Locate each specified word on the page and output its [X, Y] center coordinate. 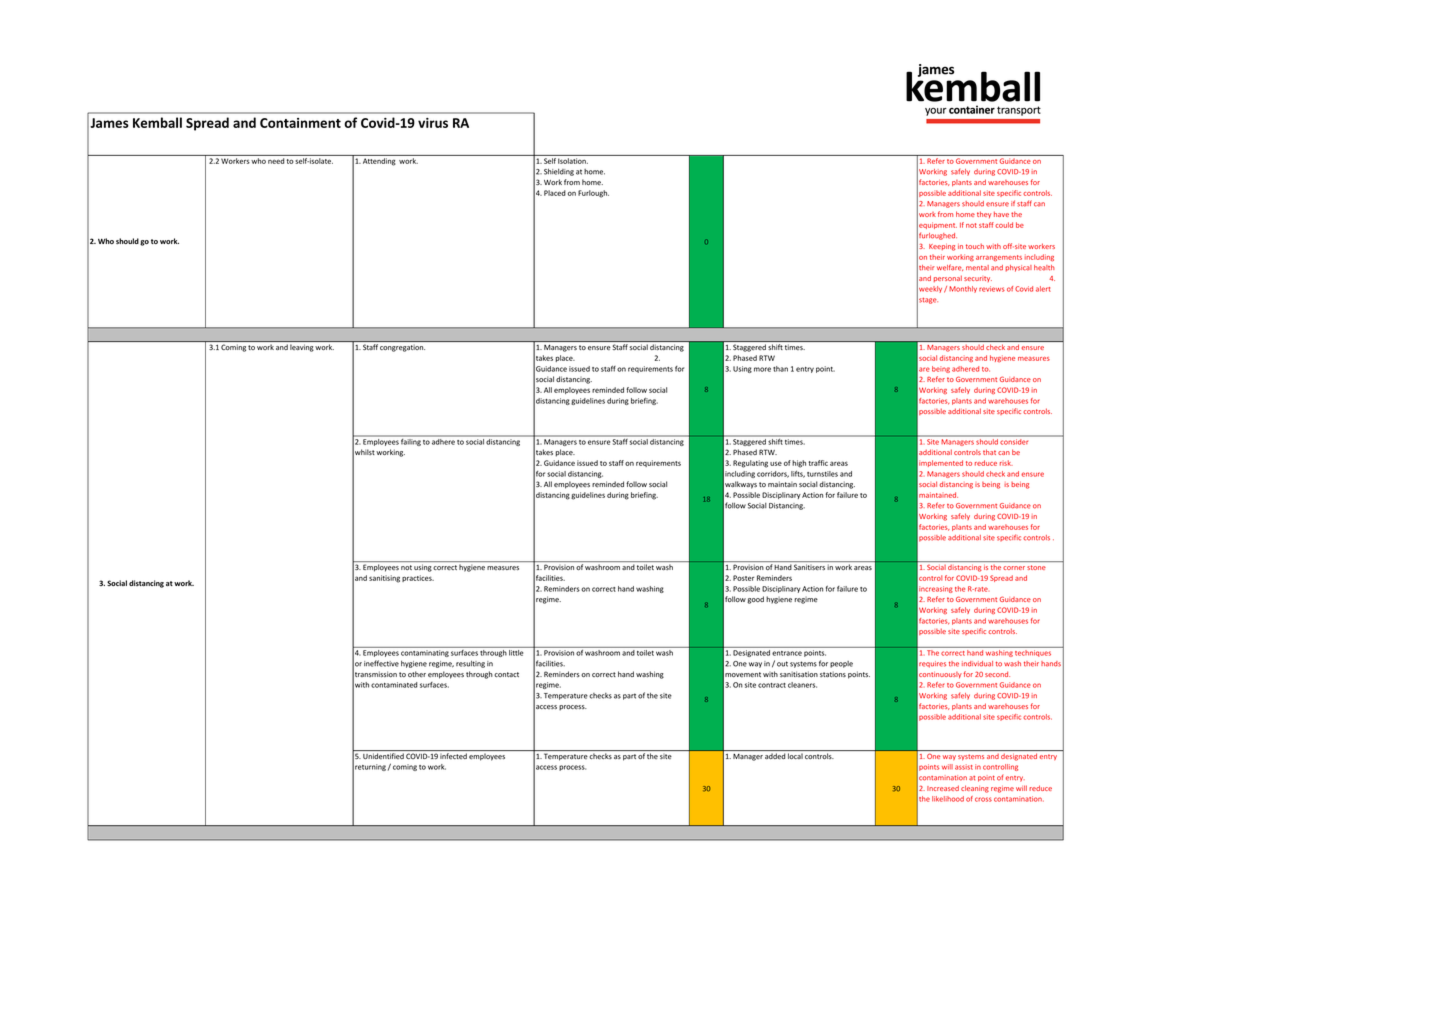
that [989, 452]
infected [453, 756]
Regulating [750, 464]
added [775, 756]
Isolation [573, 161]
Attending [379, 162]
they [984, 214]
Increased [943, 788]
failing [410, 441]
